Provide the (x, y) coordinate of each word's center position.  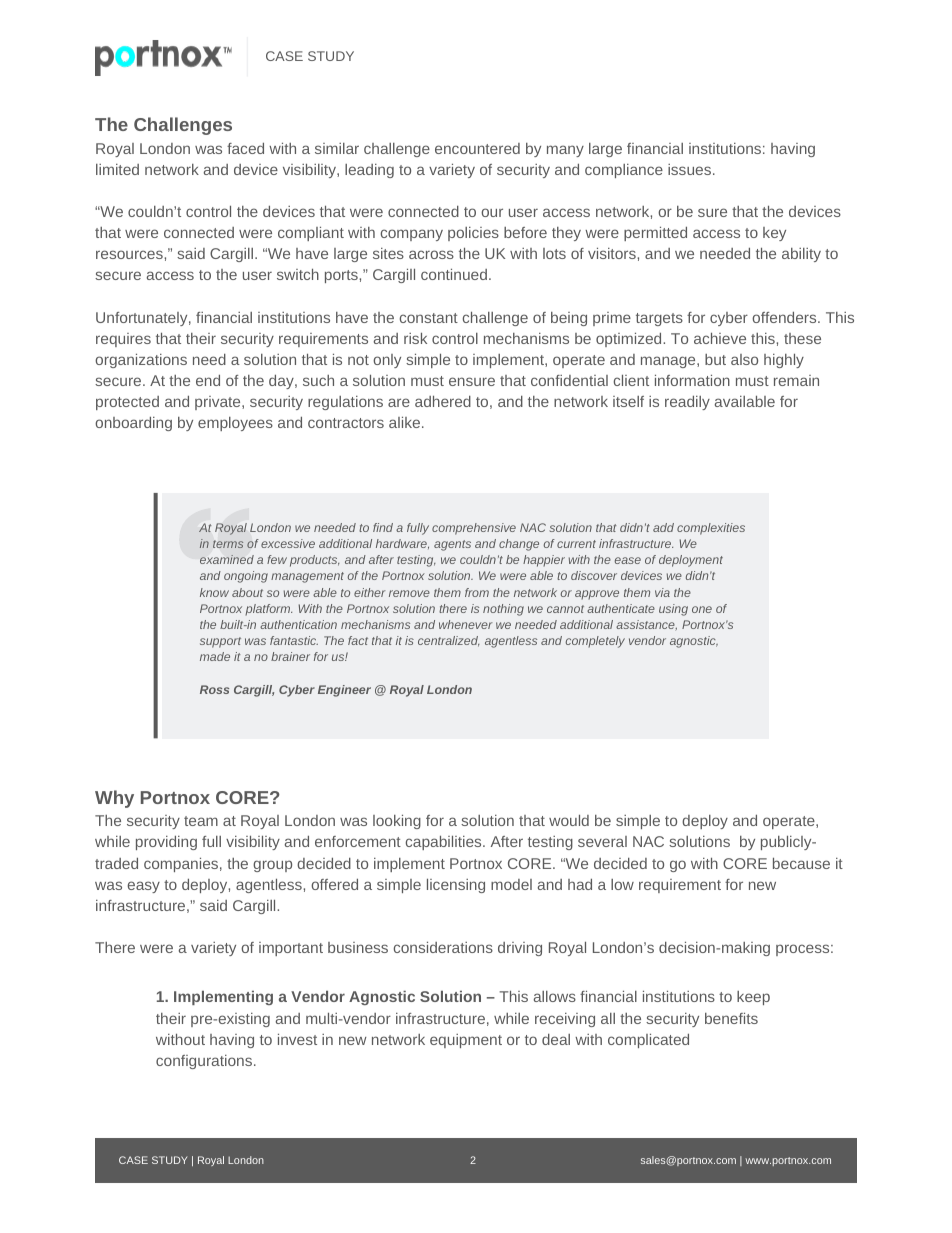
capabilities (445, 843)
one (702, 609)
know (214, 592)
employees (235, 424)
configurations (205, 1062)
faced (245, 148)
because (801, 863)
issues (689, 169)
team (201, 821)
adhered (443, 401)
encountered (477, 148)
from (477, 592)
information (692, 380)
